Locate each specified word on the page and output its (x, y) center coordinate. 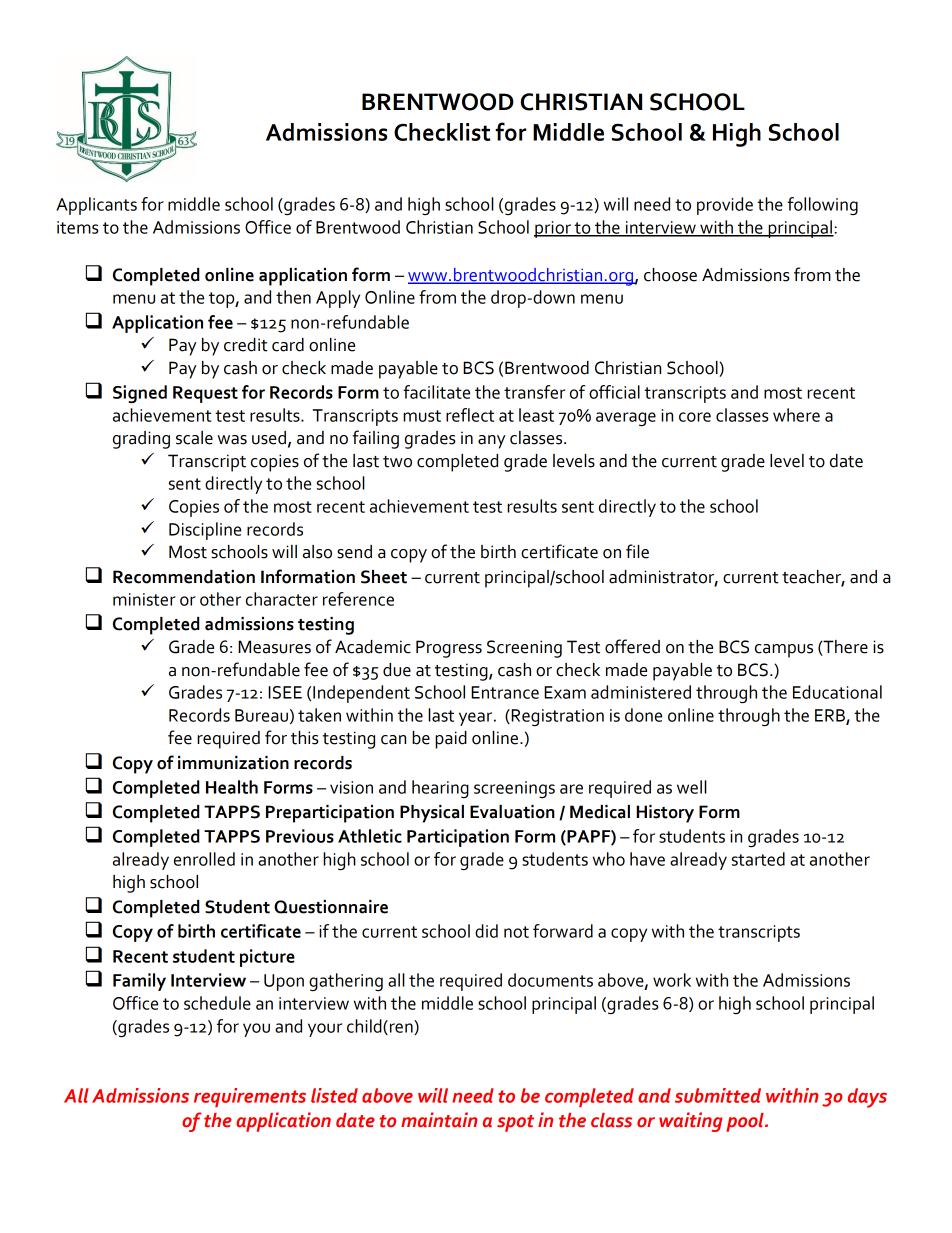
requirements (250, 1097)
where (796, 415)
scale (194, 438)
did (486, 931)
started (758, 859)
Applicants (96, 206)
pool (746, 1122)
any (491, 442)
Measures (274, 647)
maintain (439, 1120)
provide (725, 206)
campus (784, 651)
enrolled (204, 859)
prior (553, 229)
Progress (449, 649)
